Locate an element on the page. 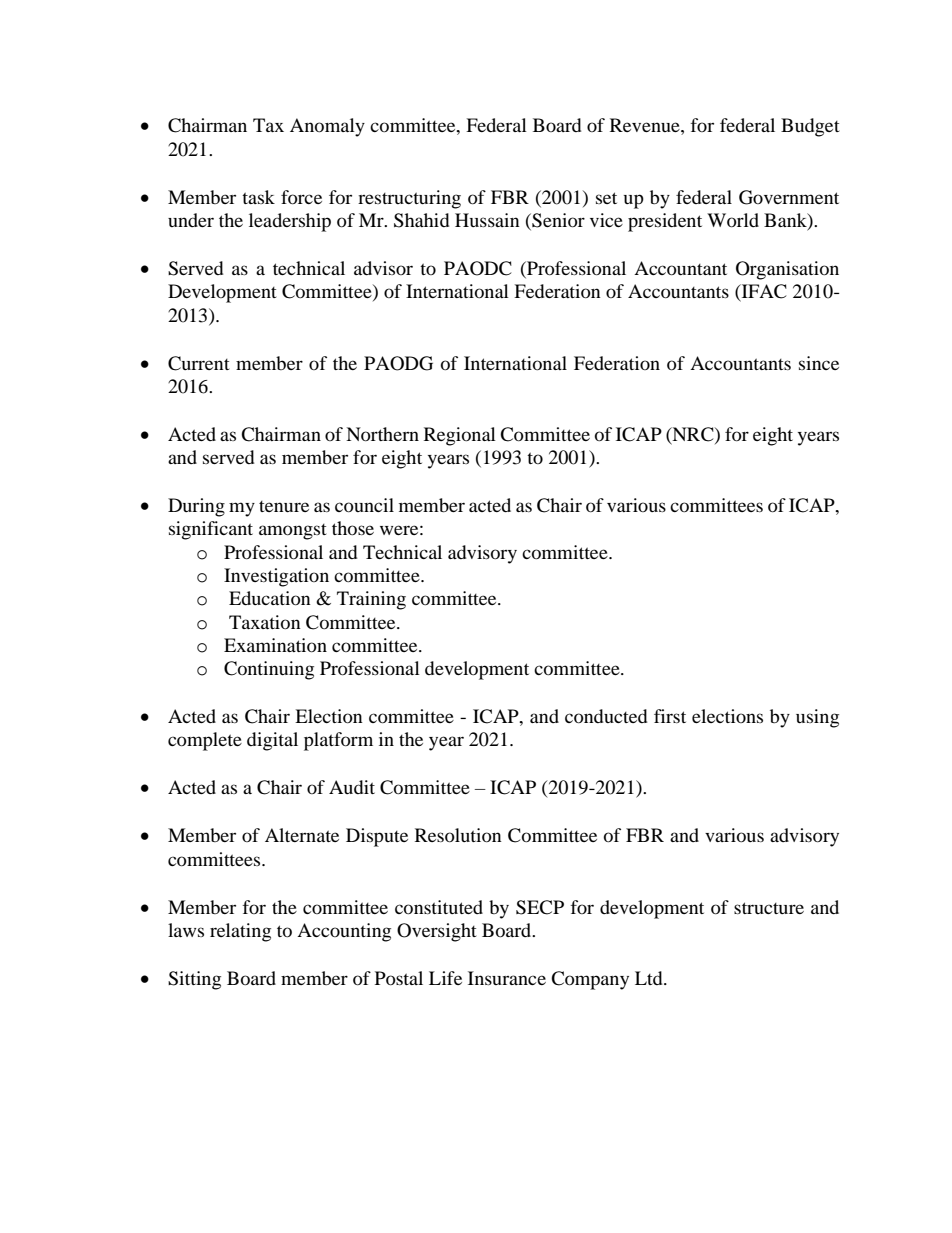 Image resolution: width=952 pixels, height=1233 pixels. conducted is located at coordinates (606, 716).
